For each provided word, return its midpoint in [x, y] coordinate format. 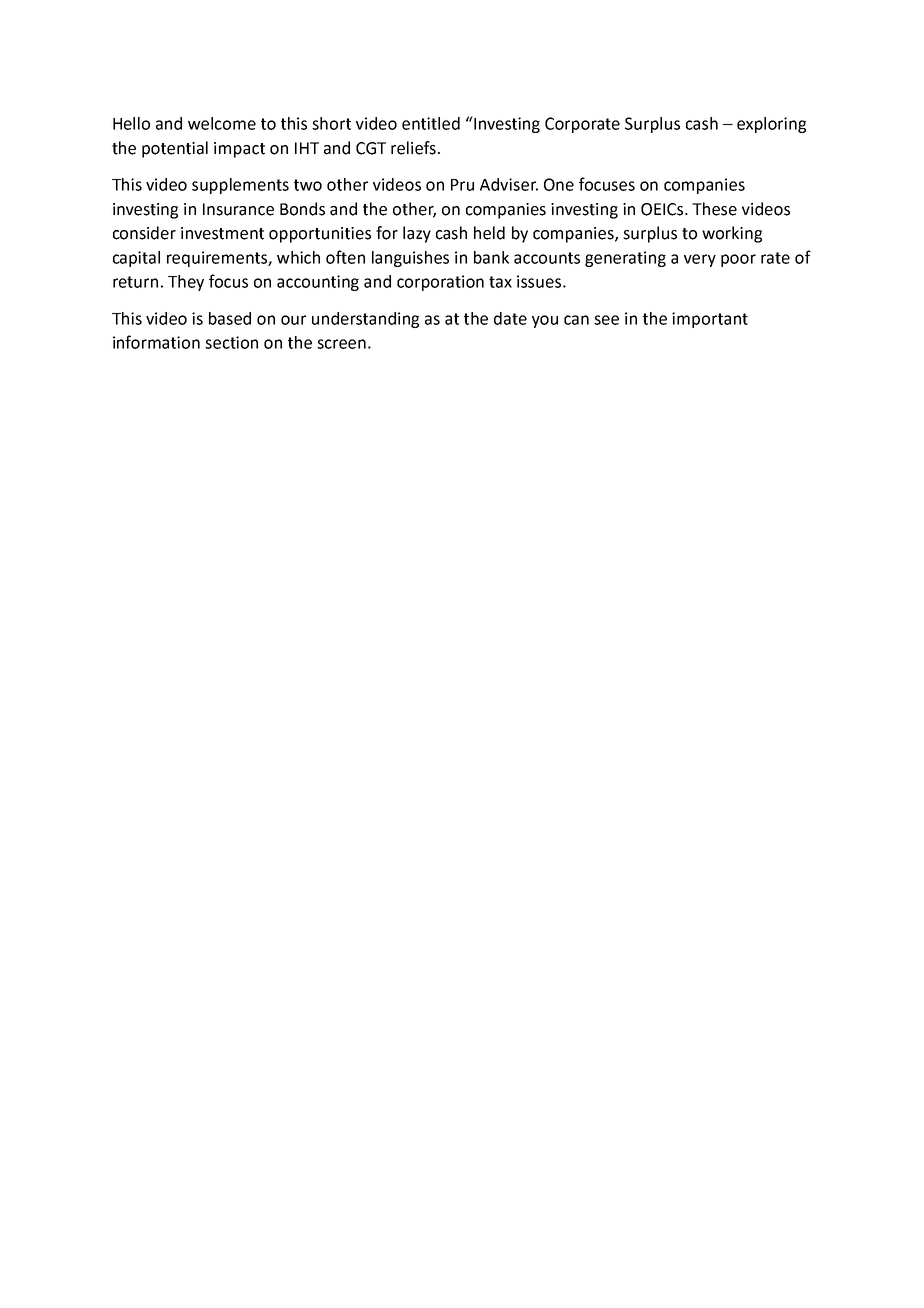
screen [341, 344]
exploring [771, 125]
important [710, 320]
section [231, 342]
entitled [431, 123]
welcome [222, 123]
